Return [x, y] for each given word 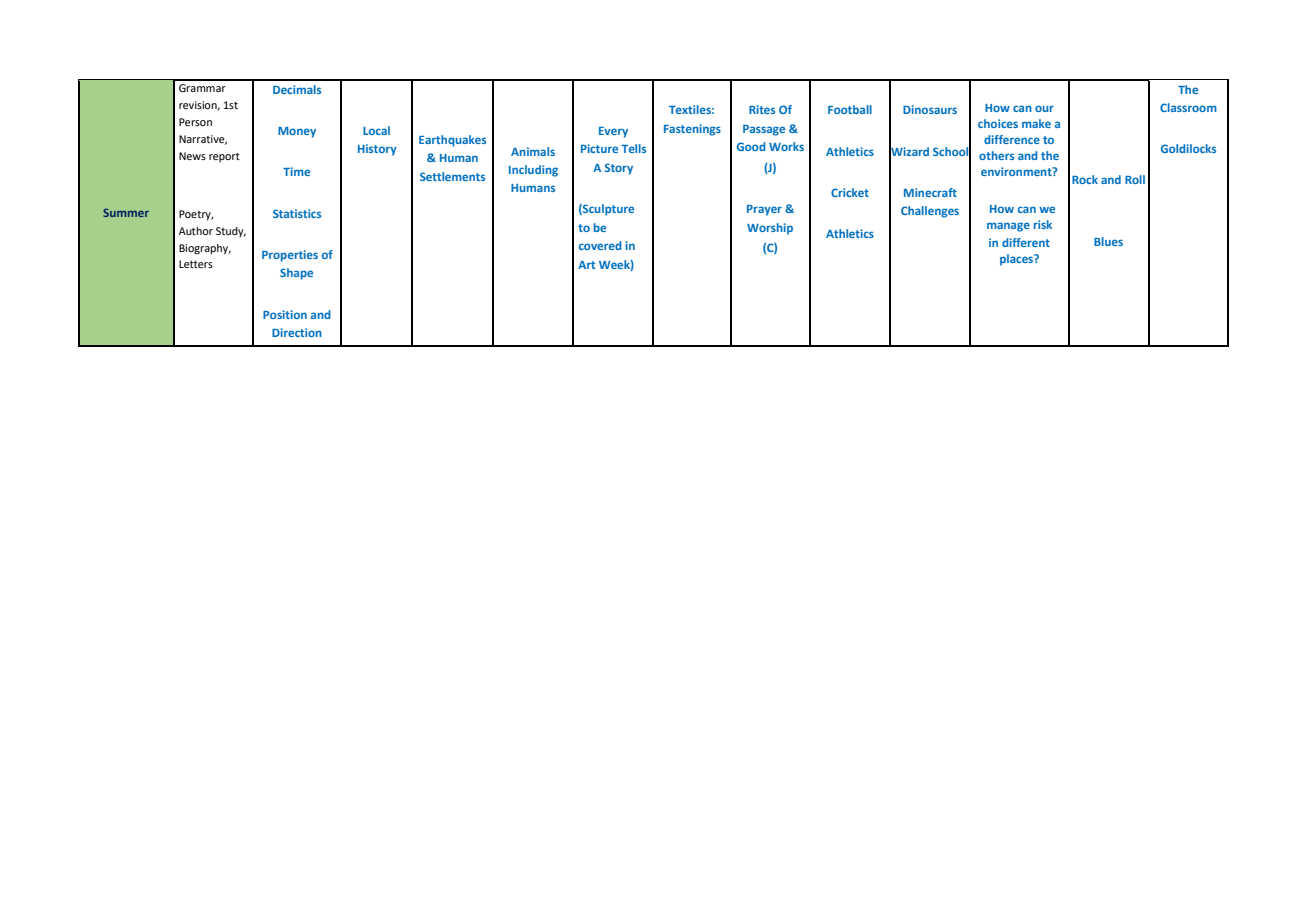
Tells [633, 148]
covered [600, 245]
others [996, 155]
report [224, 157]
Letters [196, 264]
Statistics [297, 213]
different [1026, 242]
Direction [297, 332]
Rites [762, 109]
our [1044, 108]
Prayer [764, 210]
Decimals [297, 89]
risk [1043, 224]
